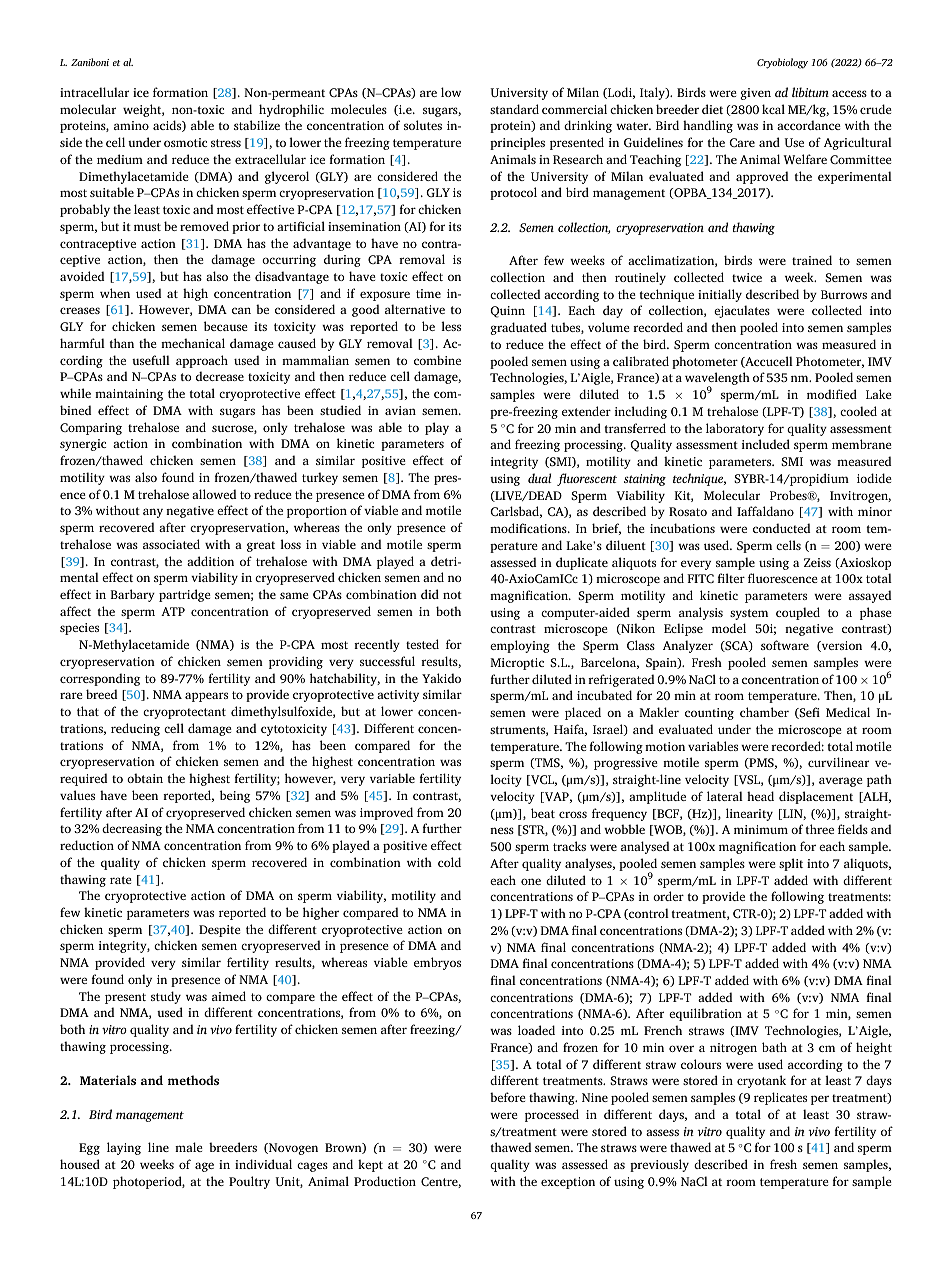 This screenshot has height=1270, width=952. I want to click on replicates, so click(780, 1098).
